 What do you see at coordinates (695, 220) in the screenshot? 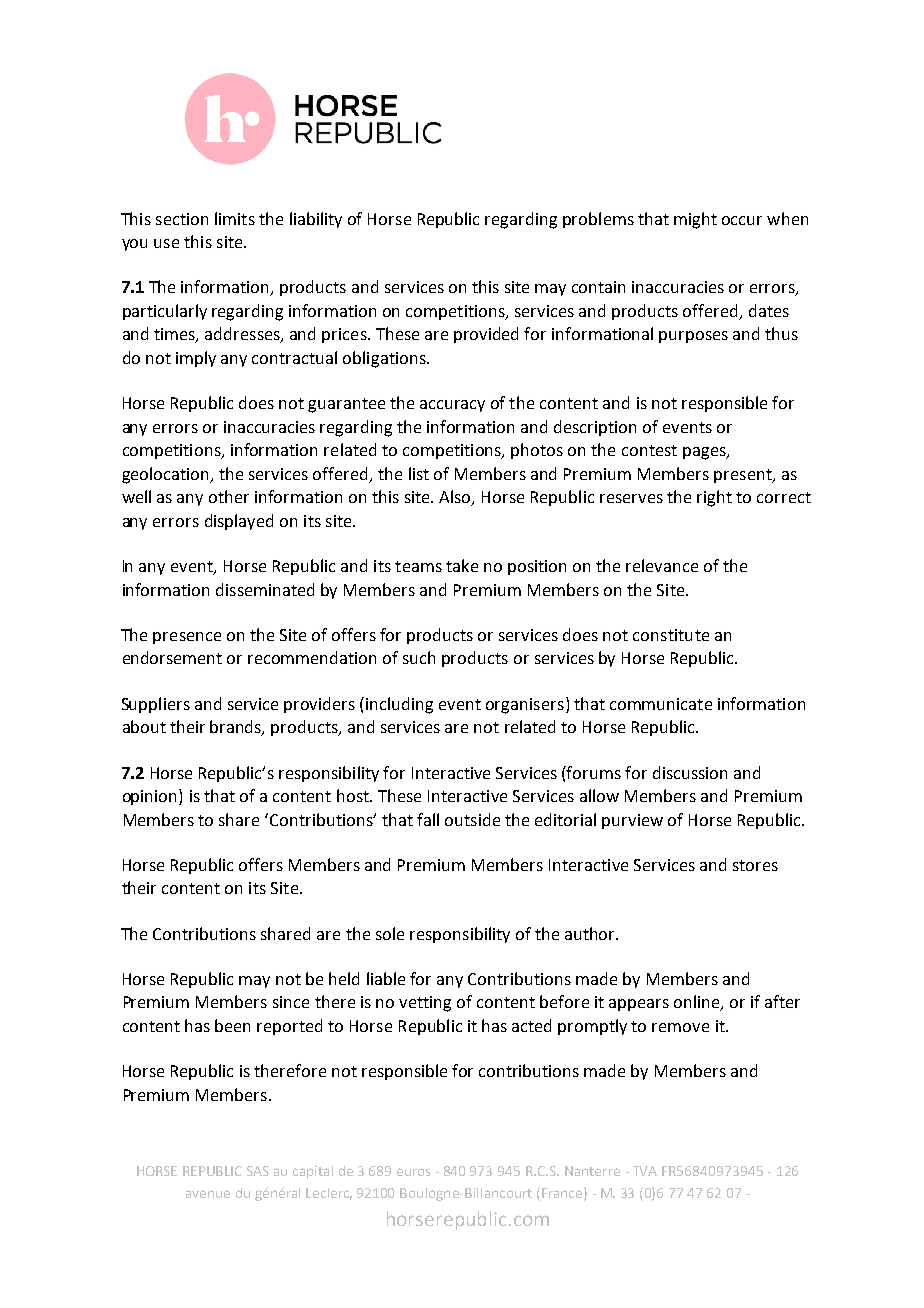
I see `might` at bounding box center [695, 220].
